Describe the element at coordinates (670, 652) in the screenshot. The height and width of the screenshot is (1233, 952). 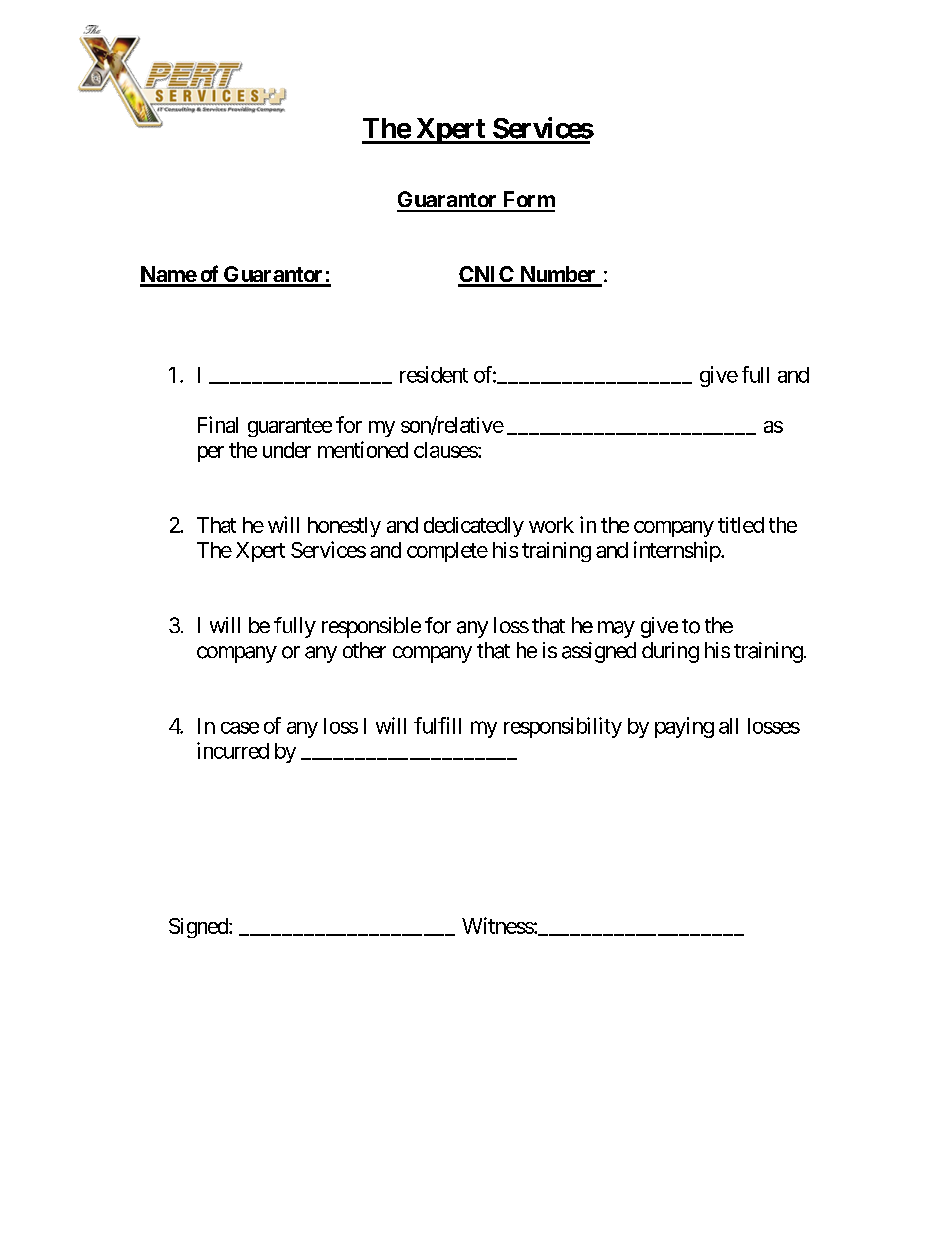
I see `during` at that location.
